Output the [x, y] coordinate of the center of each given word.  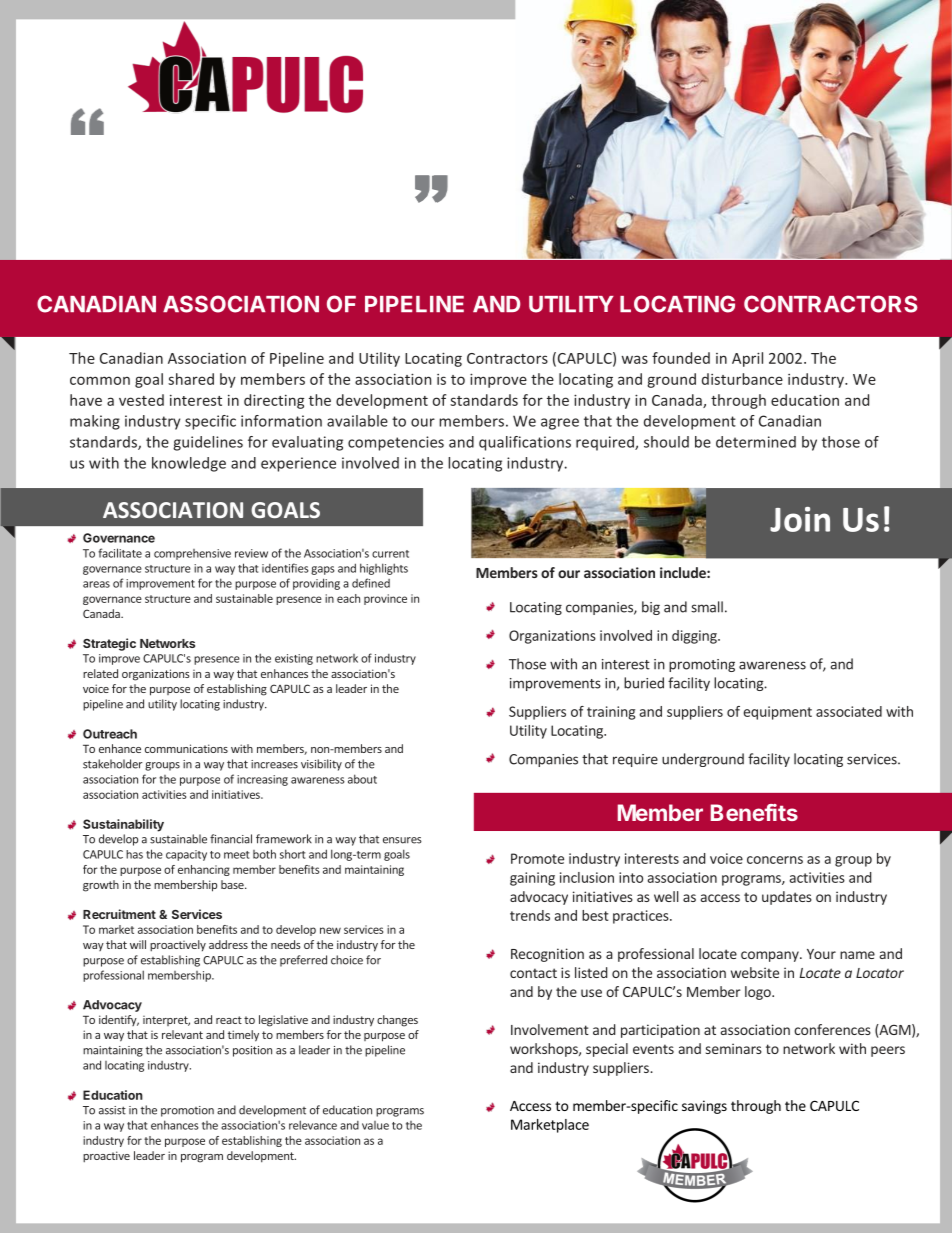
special [607, 1050]
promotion [187, 1111]
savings [704, 1107]
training [611, 713]
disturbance [742, 379]
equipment [778, 713]
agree [560, 424]
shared [191, 379]
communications [186, 748]
